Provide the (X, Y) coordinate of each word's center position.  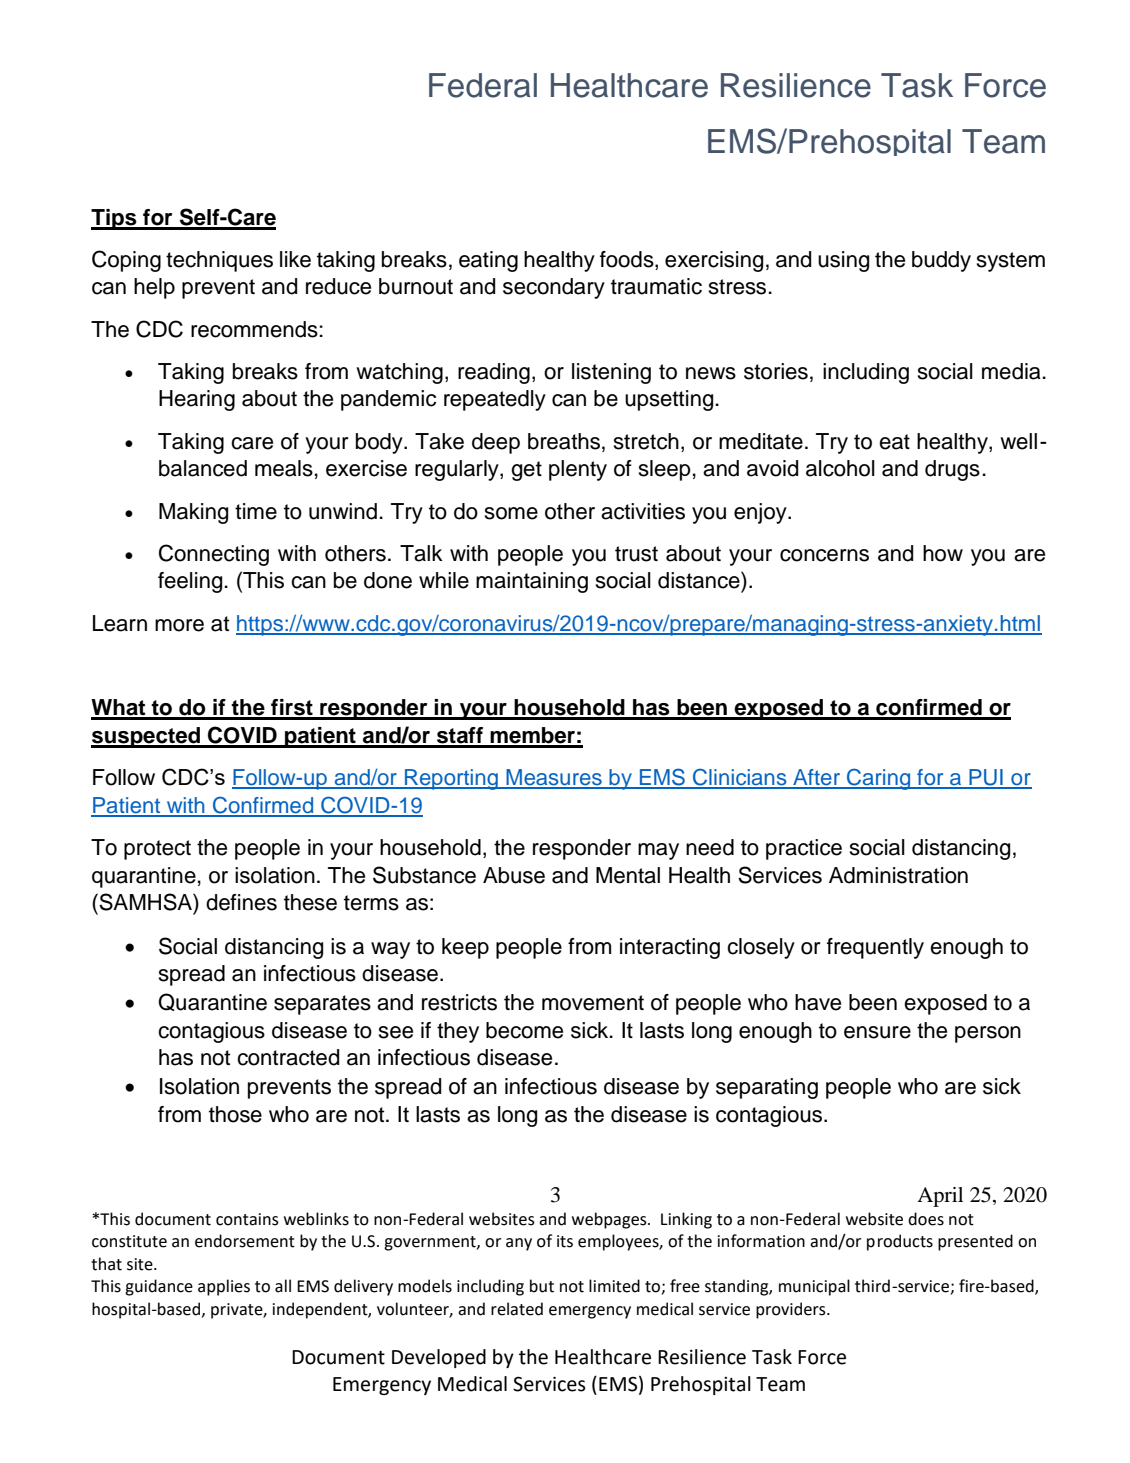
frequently (875, 948)
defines (241, 902)
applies (224, 1287)
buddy (941, 261)
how (943, 553)
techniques (219, 261)
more (179, 625)
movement (593, 1003)
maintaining (532, 582)
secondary (554, 288)
